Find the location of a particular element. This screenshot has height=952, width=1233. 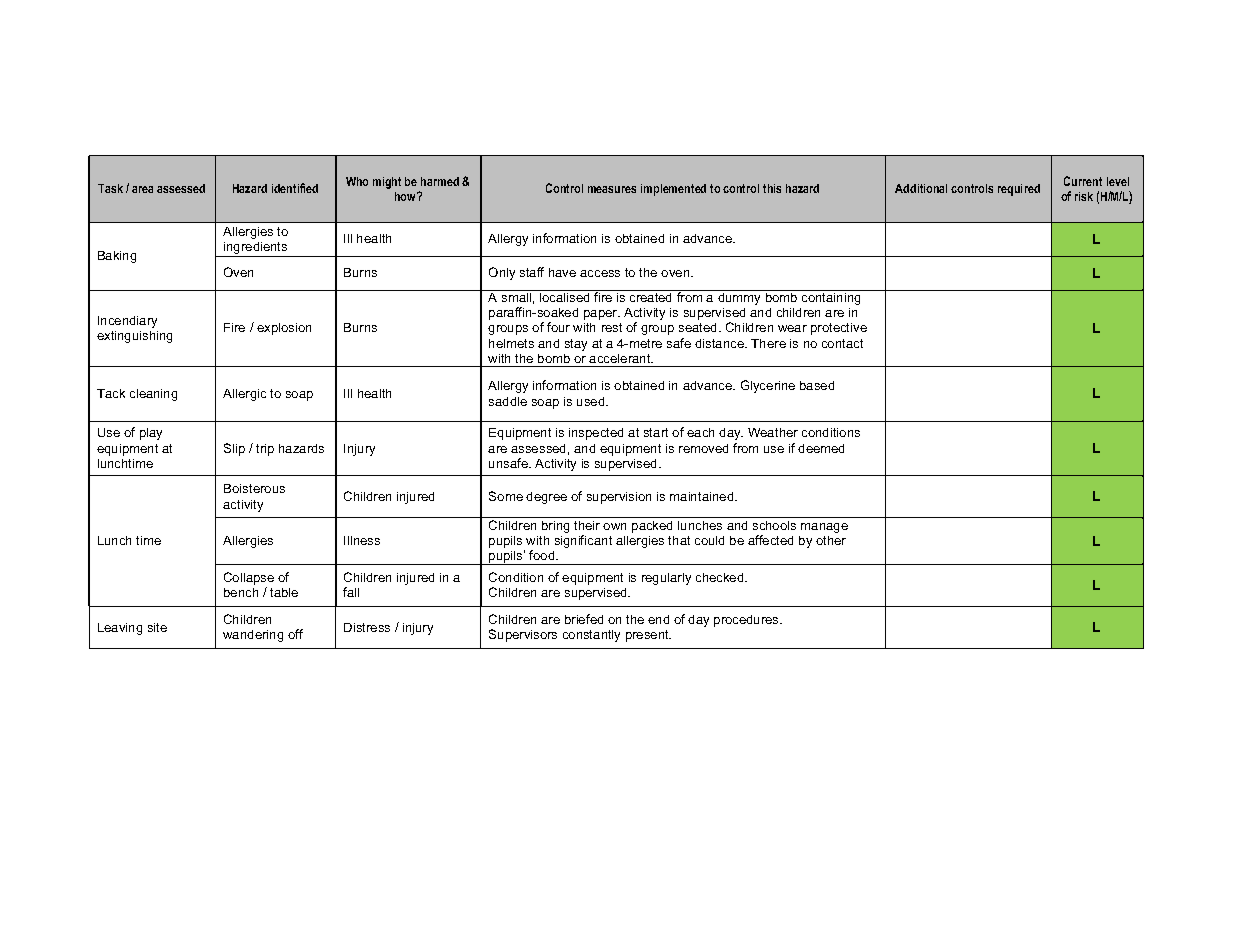

required is located at coordinates (1019, 190).
